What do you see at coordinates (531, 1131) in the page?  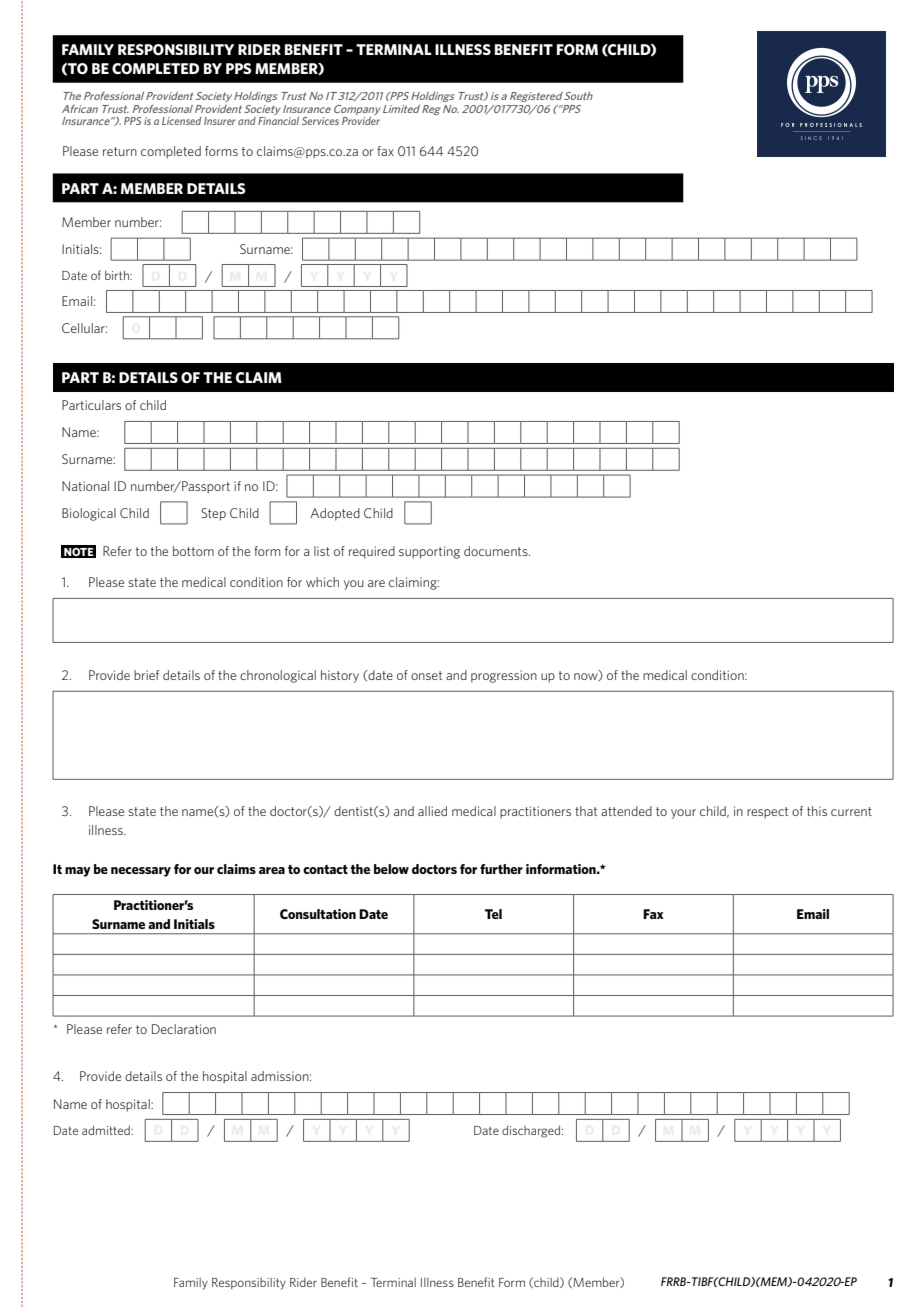 I see `discharged` at bounding box center [531, 1131].
